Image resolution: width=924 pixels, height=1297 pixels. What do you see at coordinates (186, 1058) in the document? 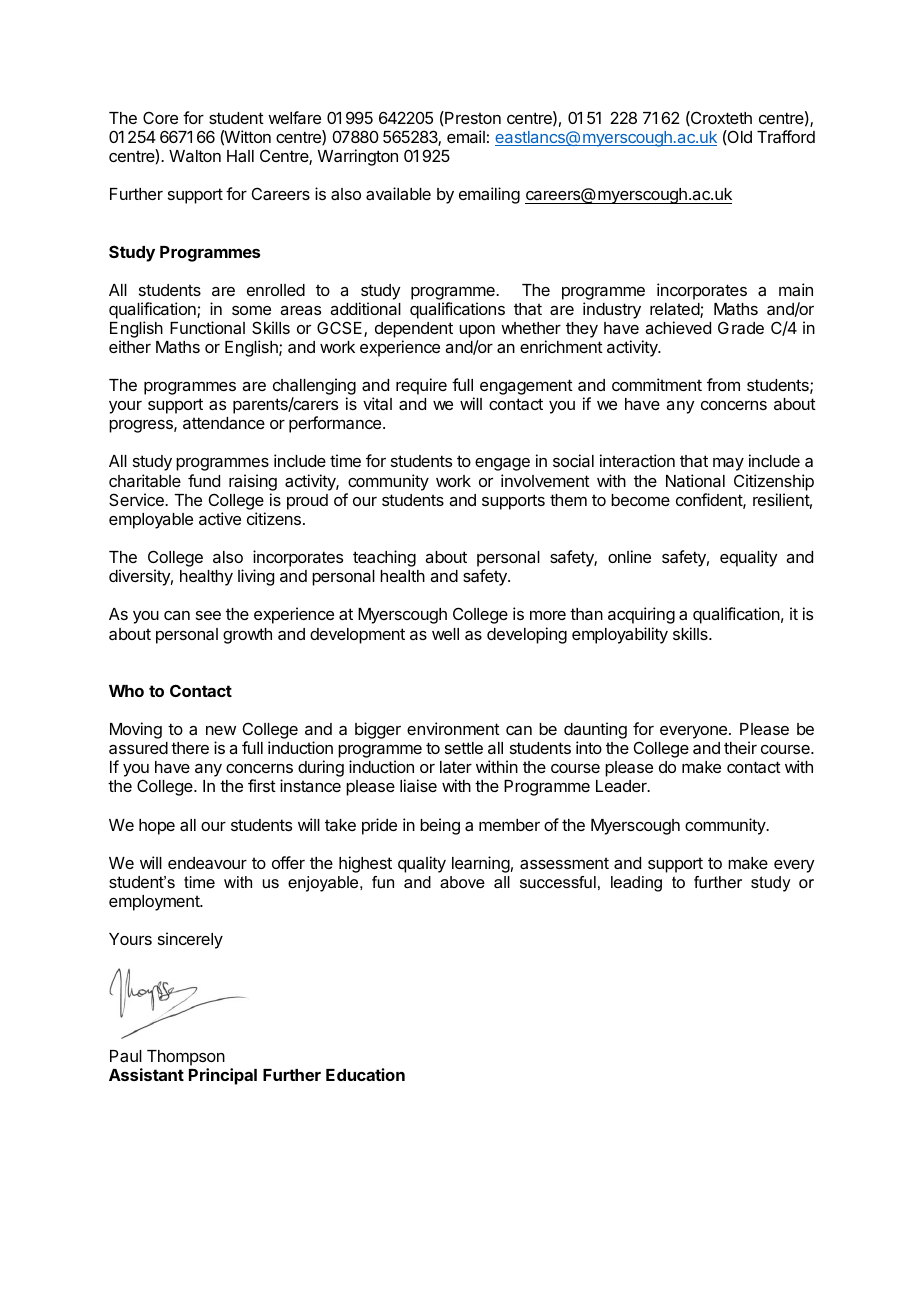
I see `Thompson` at bounding box center [186, 1058].
